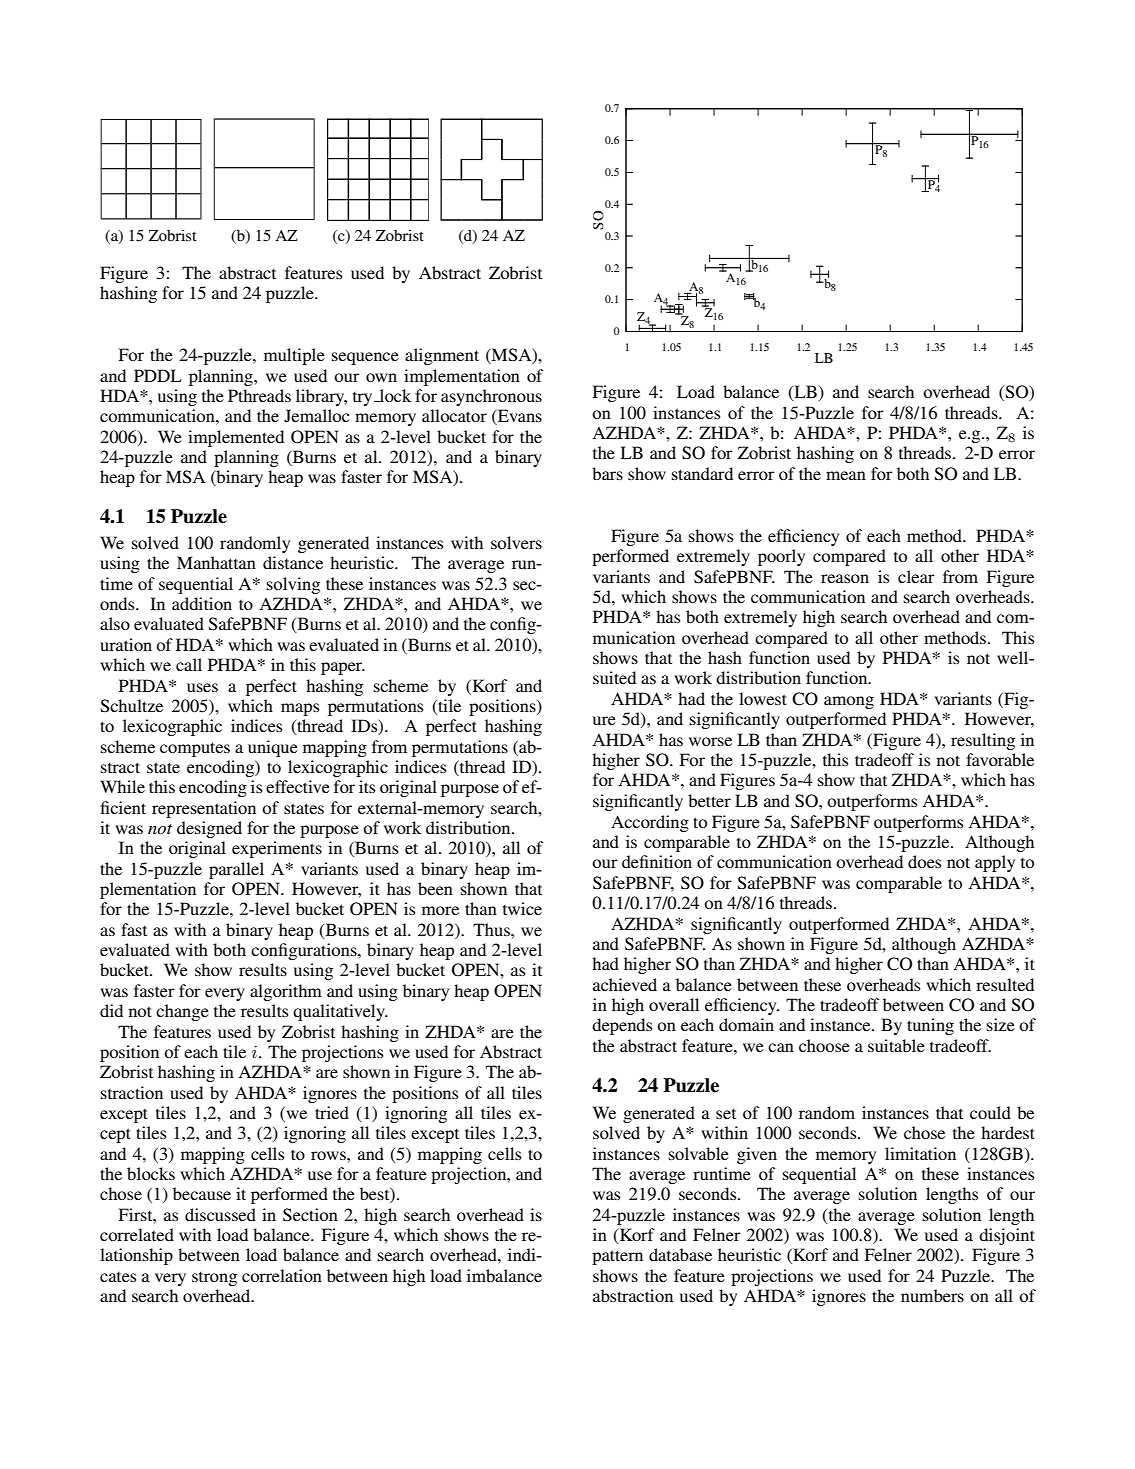  What do you see at coordinates (491, 397) in the document?
I see `asynchronous` at bounding box center [491, 397].
